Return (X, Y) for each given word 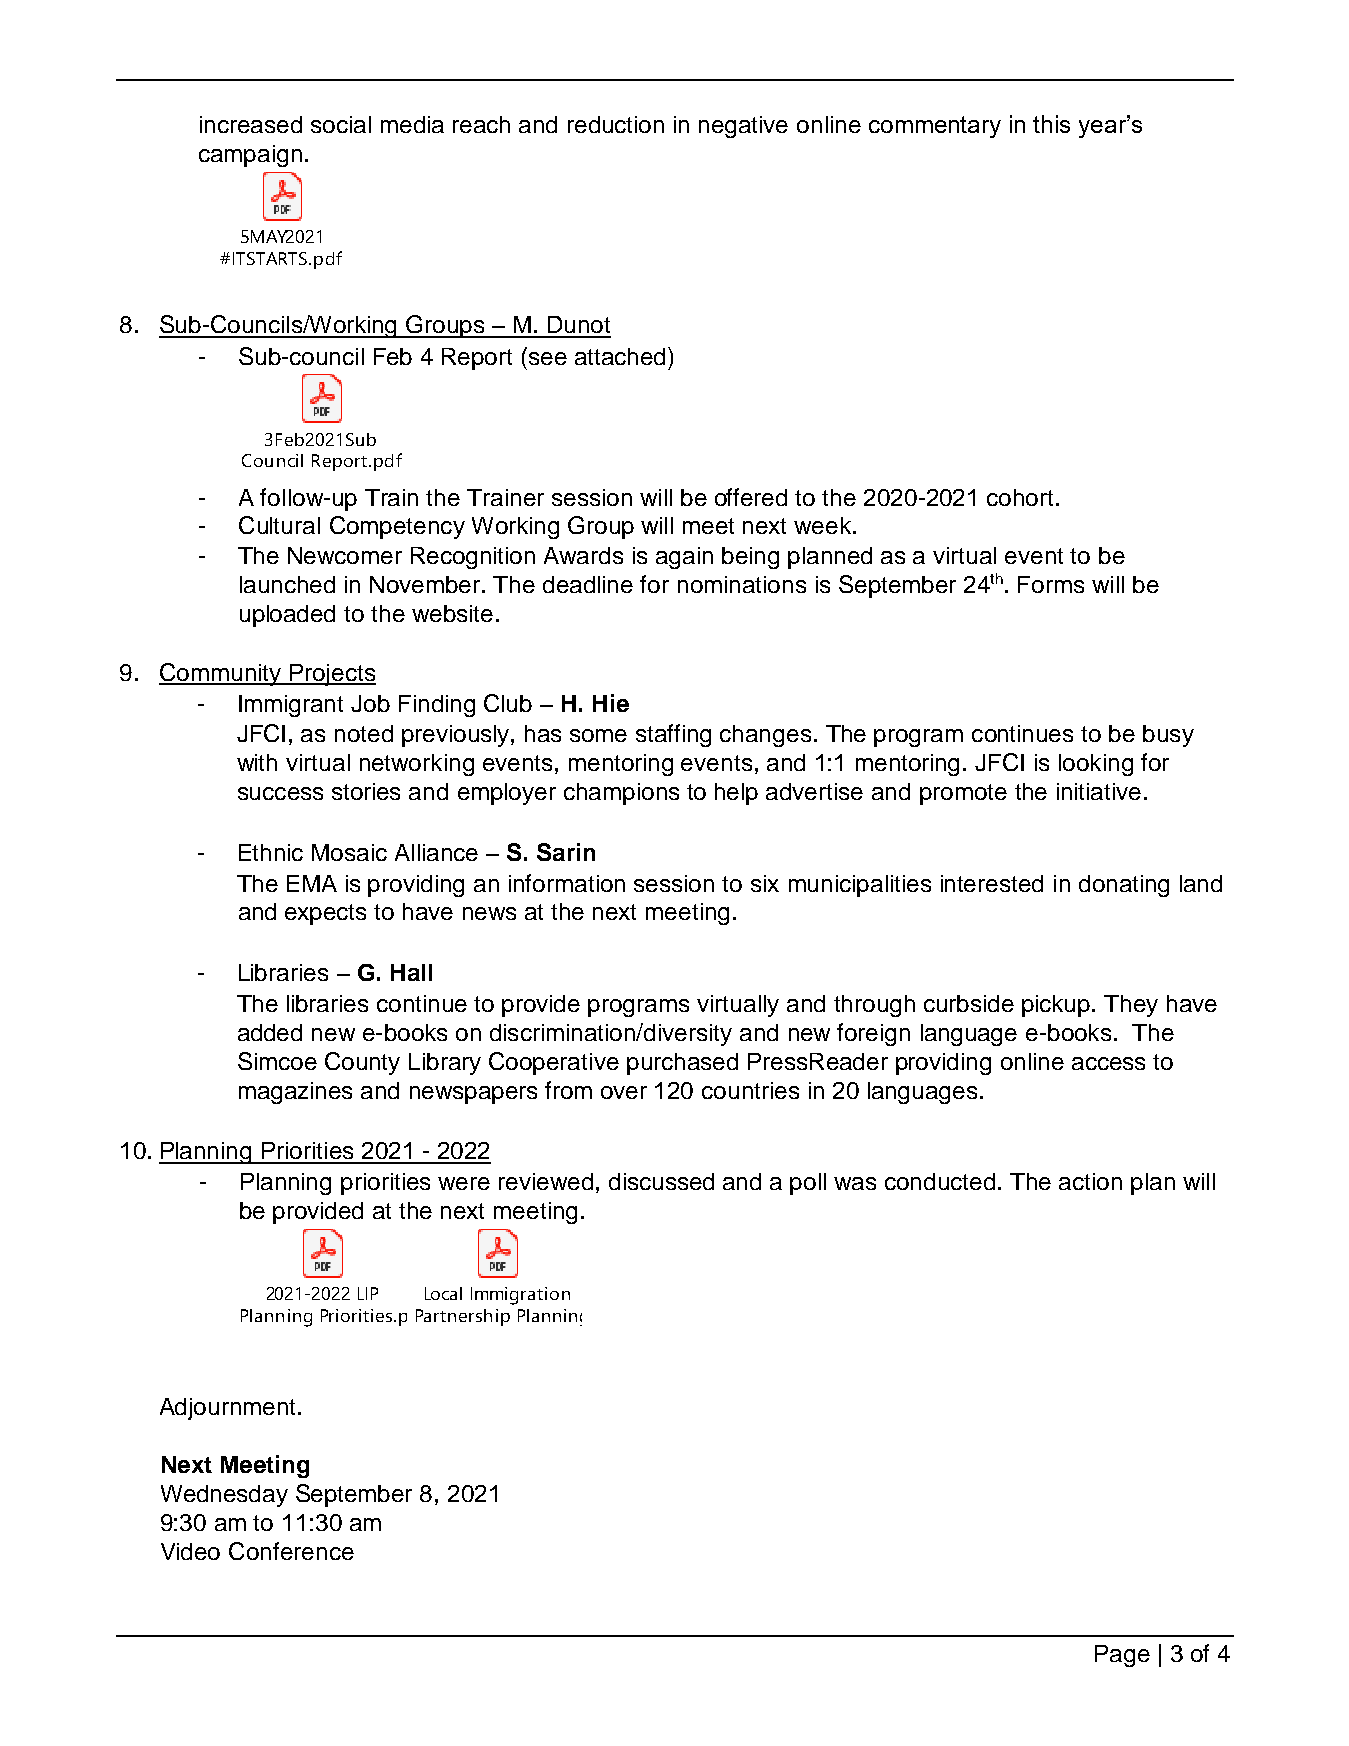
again (684, 558)
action (1090, 1181)
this (1051, 124)
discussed (661, 1181)
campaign (250, 156)
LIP (368, 1293)
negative (743, 127)
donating (1124, 886)
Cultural (279, 525)
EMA (312, 883)
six (765, 883)
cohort (1020, 497)
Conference (291, 1551)
